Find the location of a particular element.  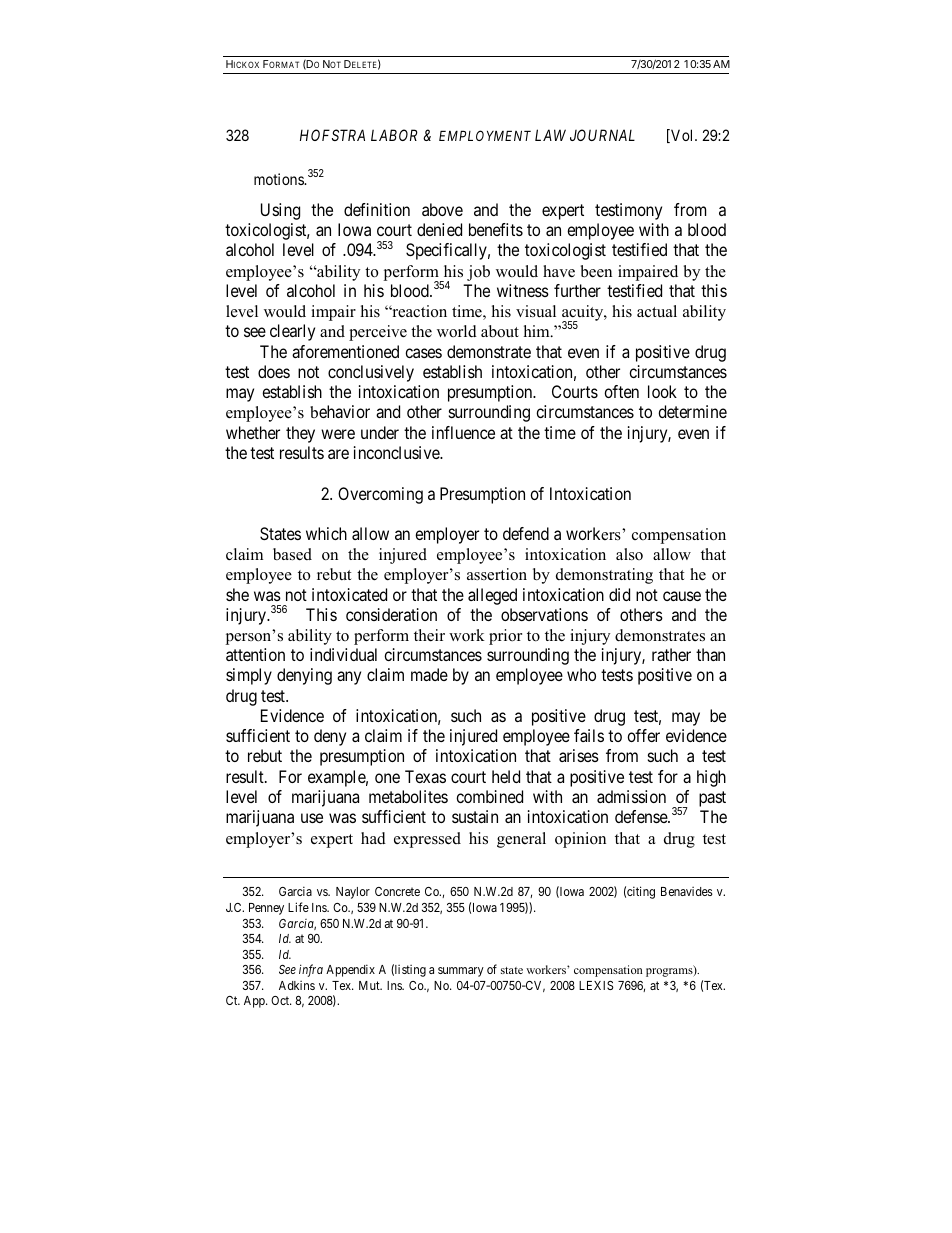

also is located at coordinates (629, 554).
